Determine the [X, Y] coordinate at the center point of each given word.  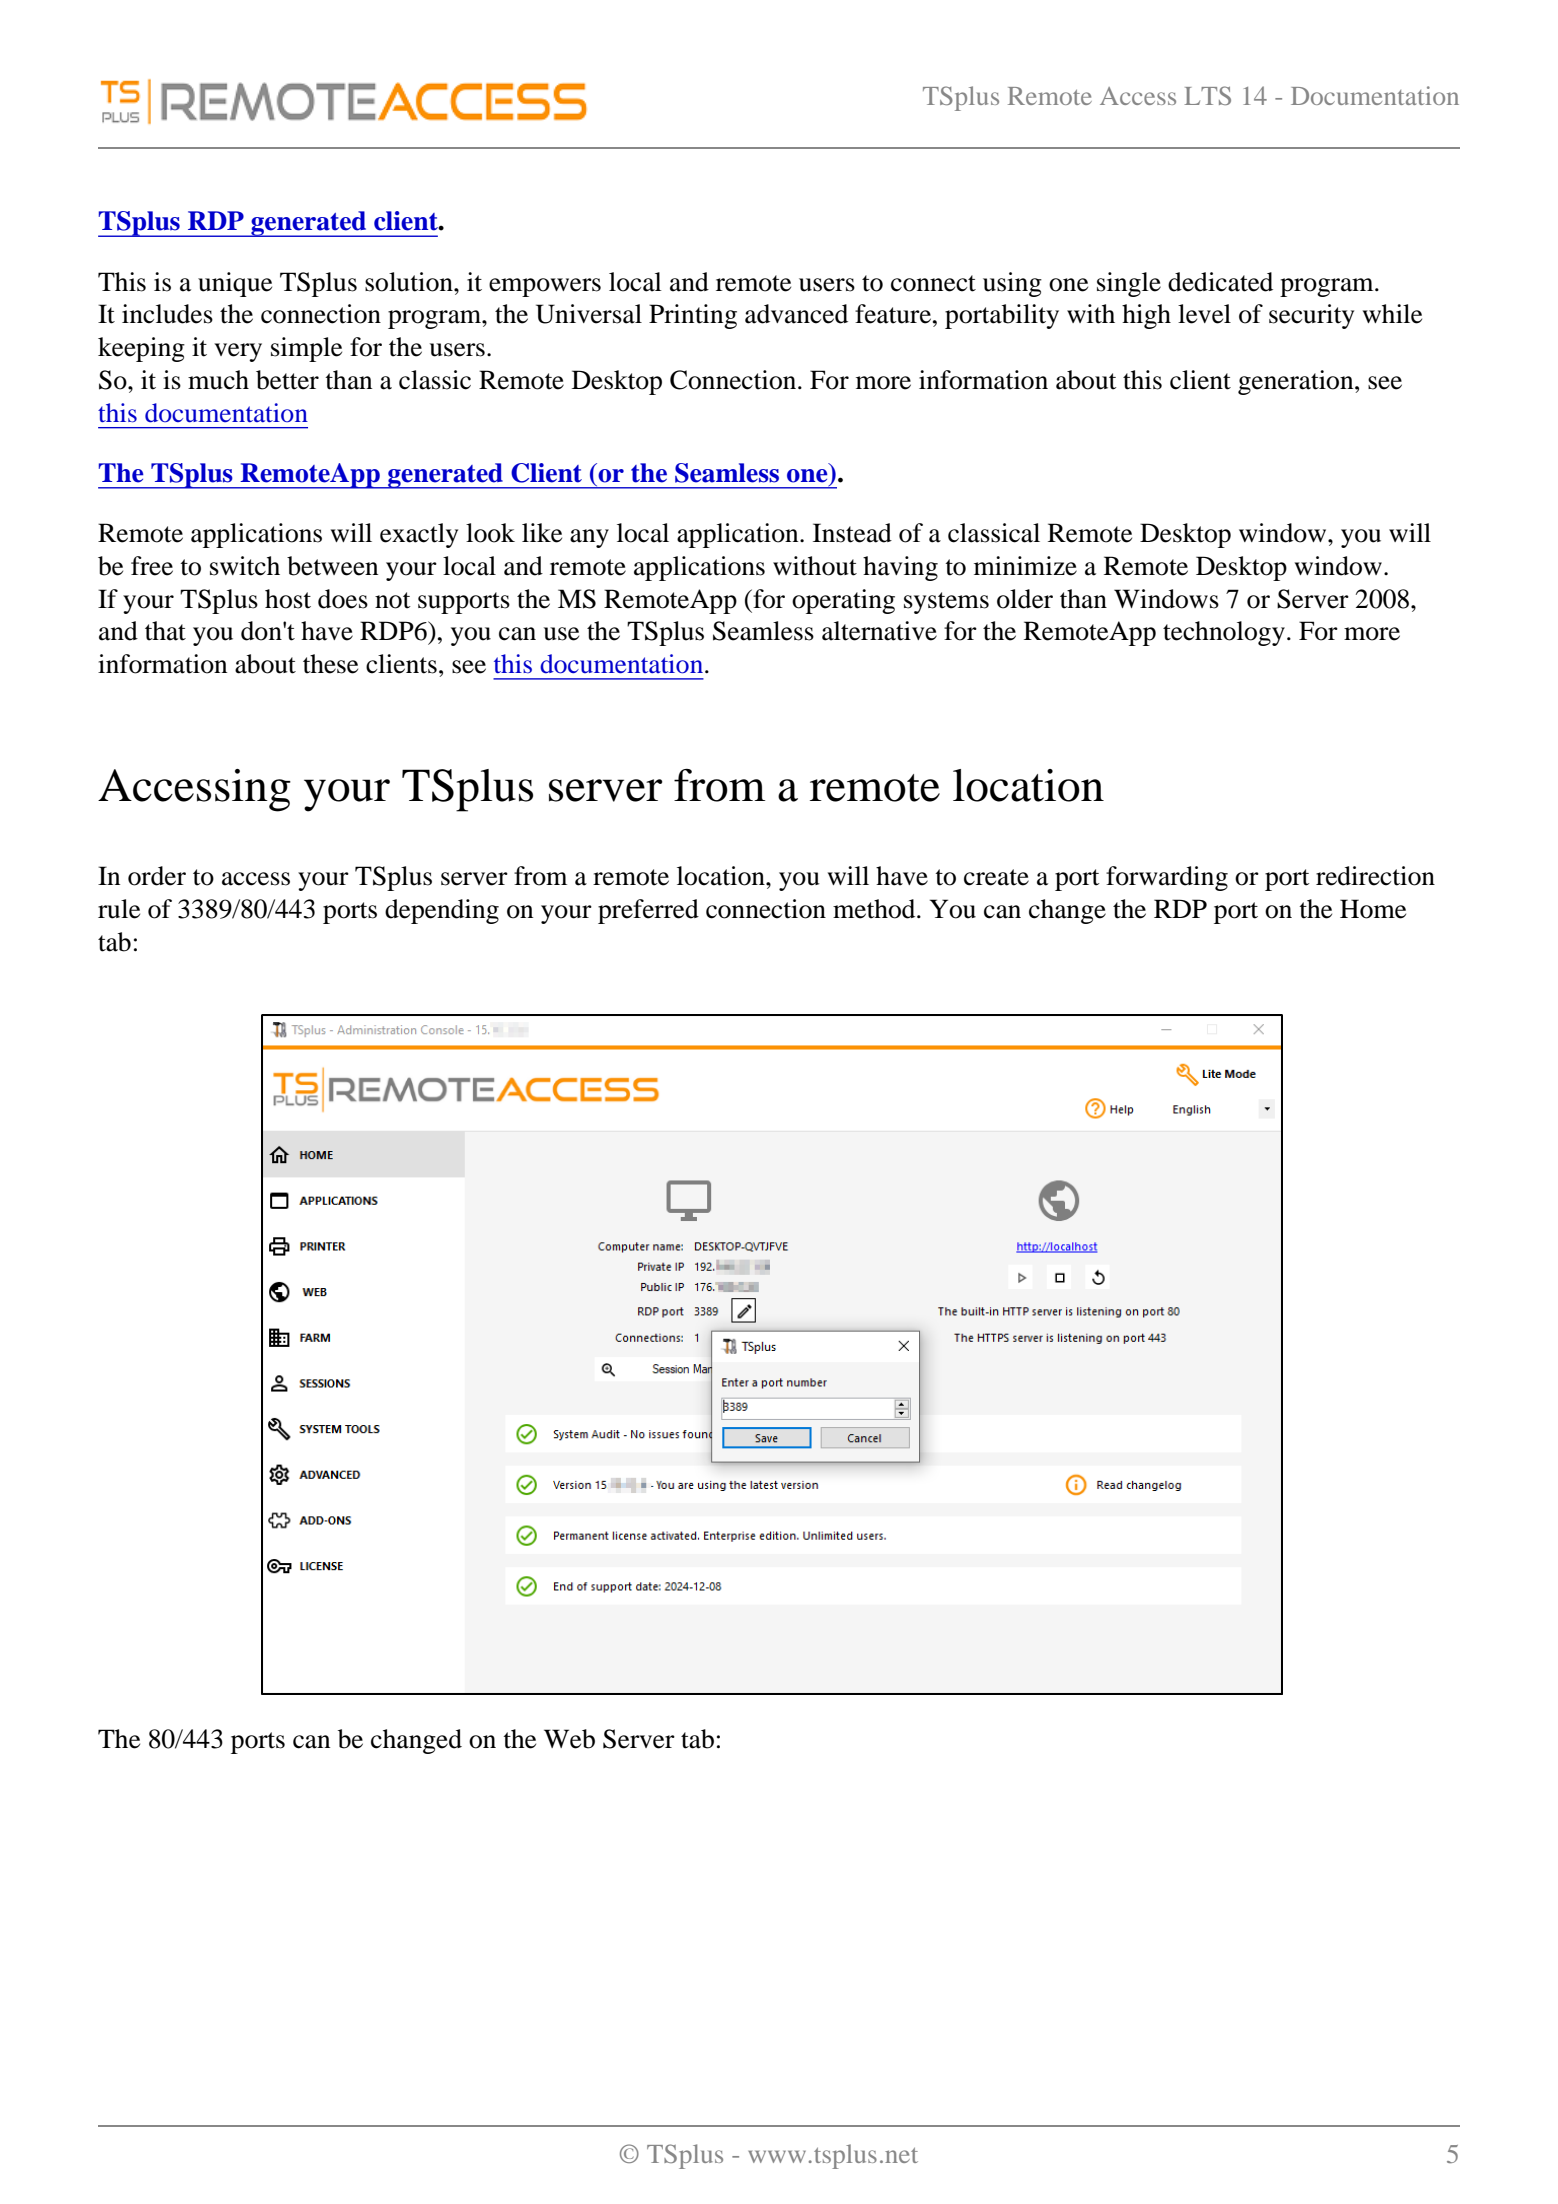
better [287, 380]
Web [569, 1739]
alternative [879, 631]
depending [442, 911]
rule [119, 909]
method [875, 909]
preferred [648, 911]
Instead [852, 533]
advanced [796, 314]
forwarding [1167, 878]
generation [1297, 382]
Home [1373, 909]
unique [235, 284]
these [330, 664]
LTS [1207, 95]
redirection [1375, 876]
